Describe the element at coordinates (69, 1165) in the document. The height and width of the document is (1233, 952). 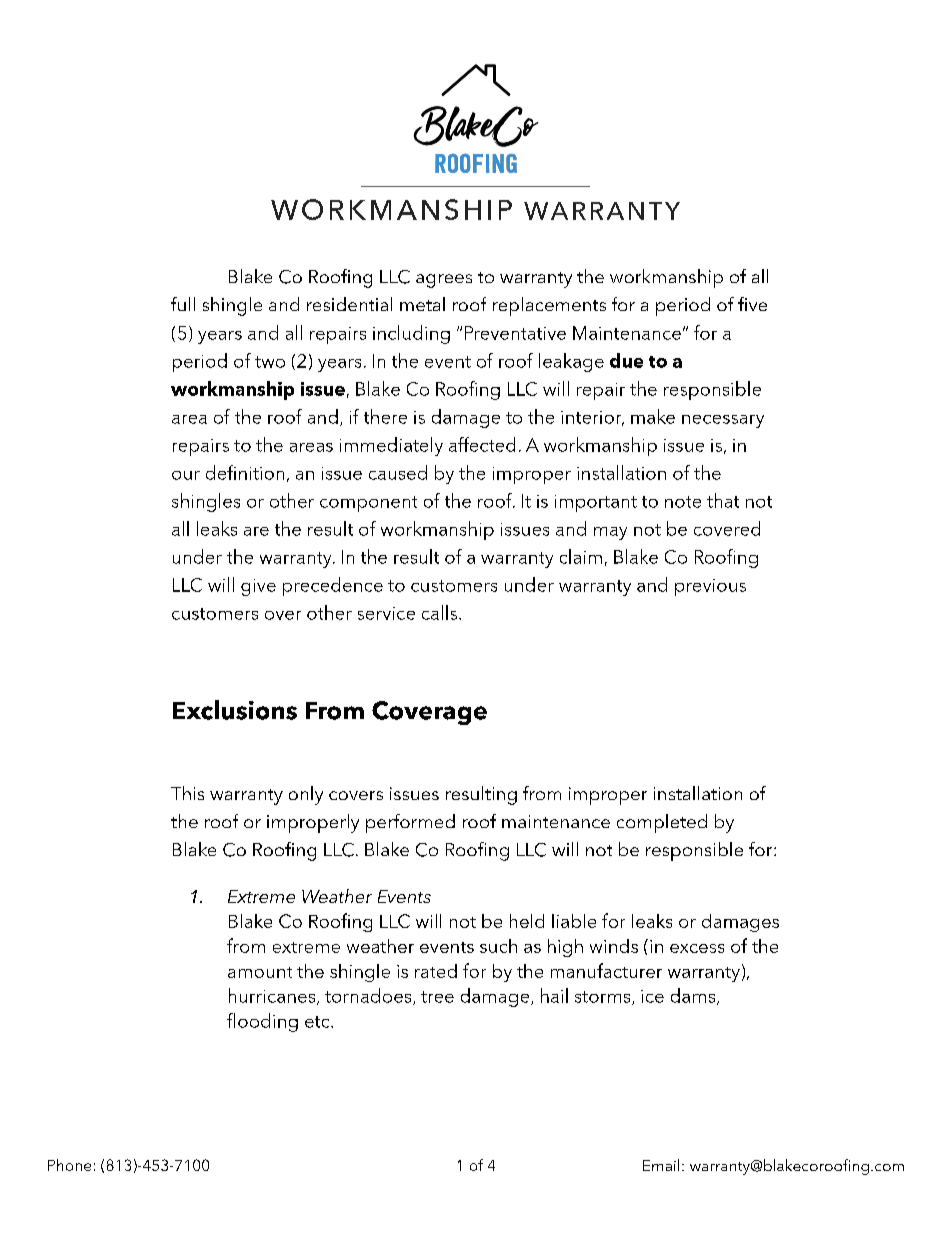
I see `Phone` at that location.
